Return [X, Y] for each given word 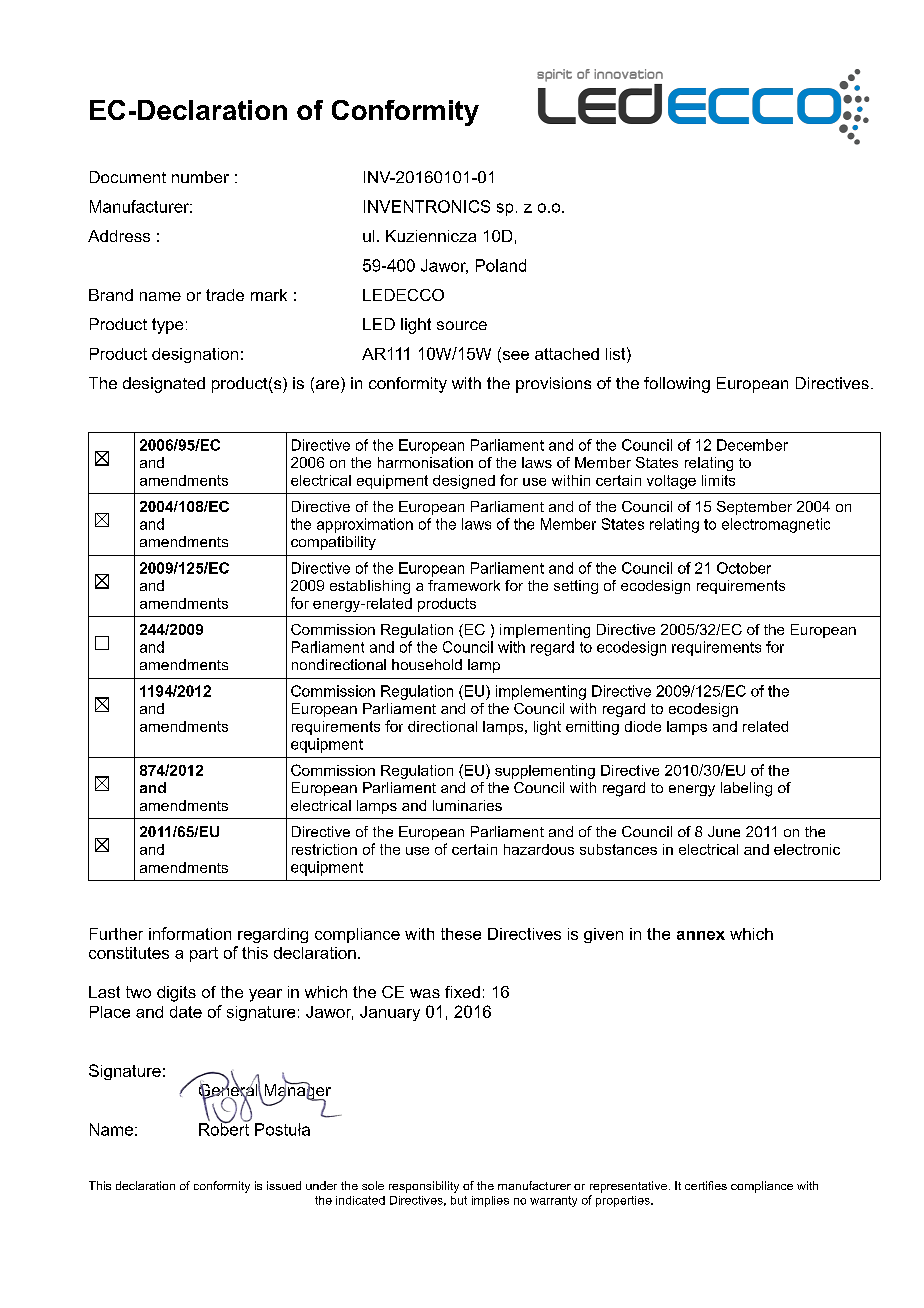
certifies [706, 1185]
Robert [224, 1128]
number [200, 177]
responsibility [424, 1187]
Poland [501, 265]
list [617, 353]
